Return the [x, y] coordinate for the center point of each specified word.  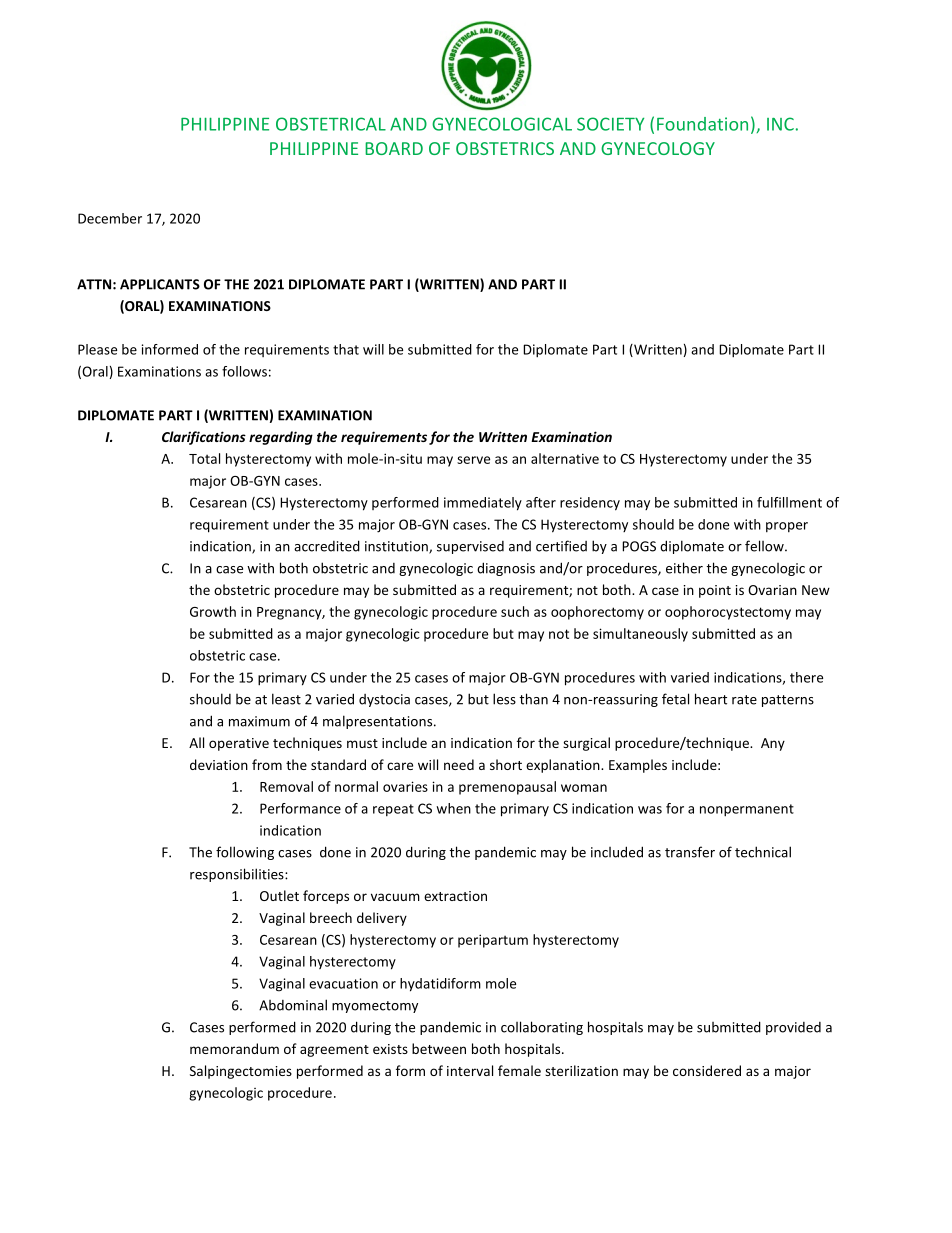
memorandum [234, 1048]
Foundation [702, 124]
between [439, 1048]
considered [707, 1070]
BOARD [394, 148]
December [110, 218]
